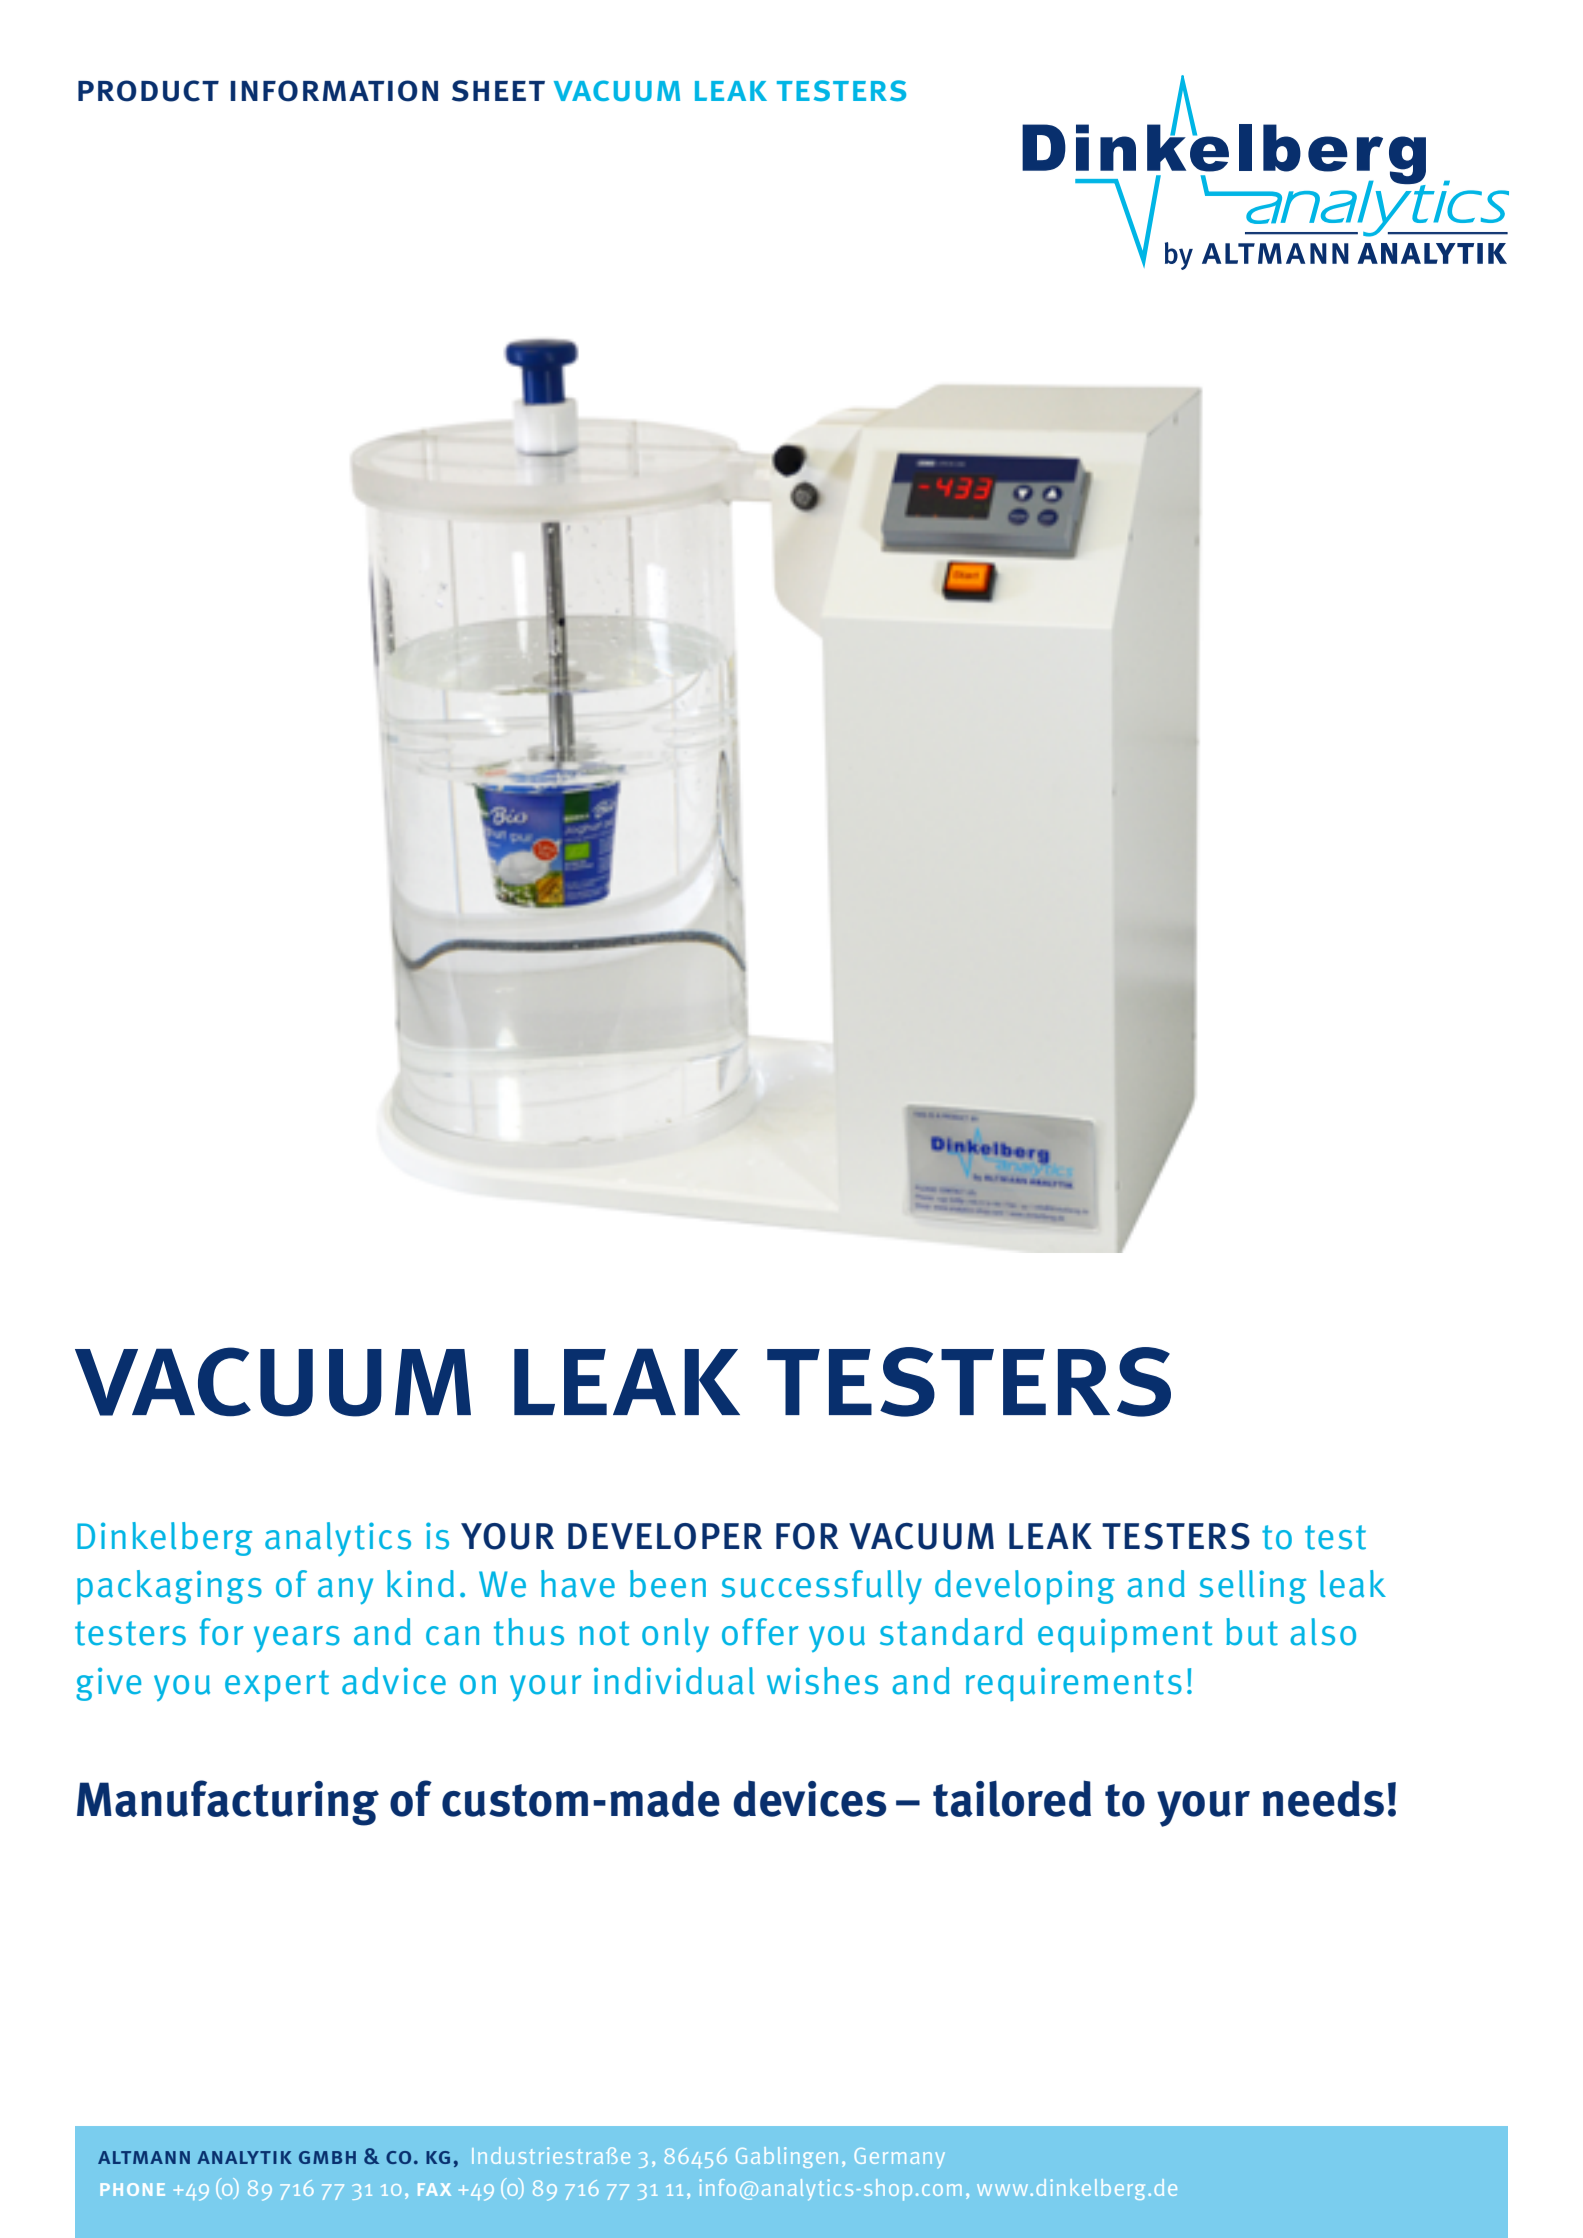 The image size is (1583, 2238). Describe the element at coordinates (675, 1635) in the screenshot. I see `only` at that location.
